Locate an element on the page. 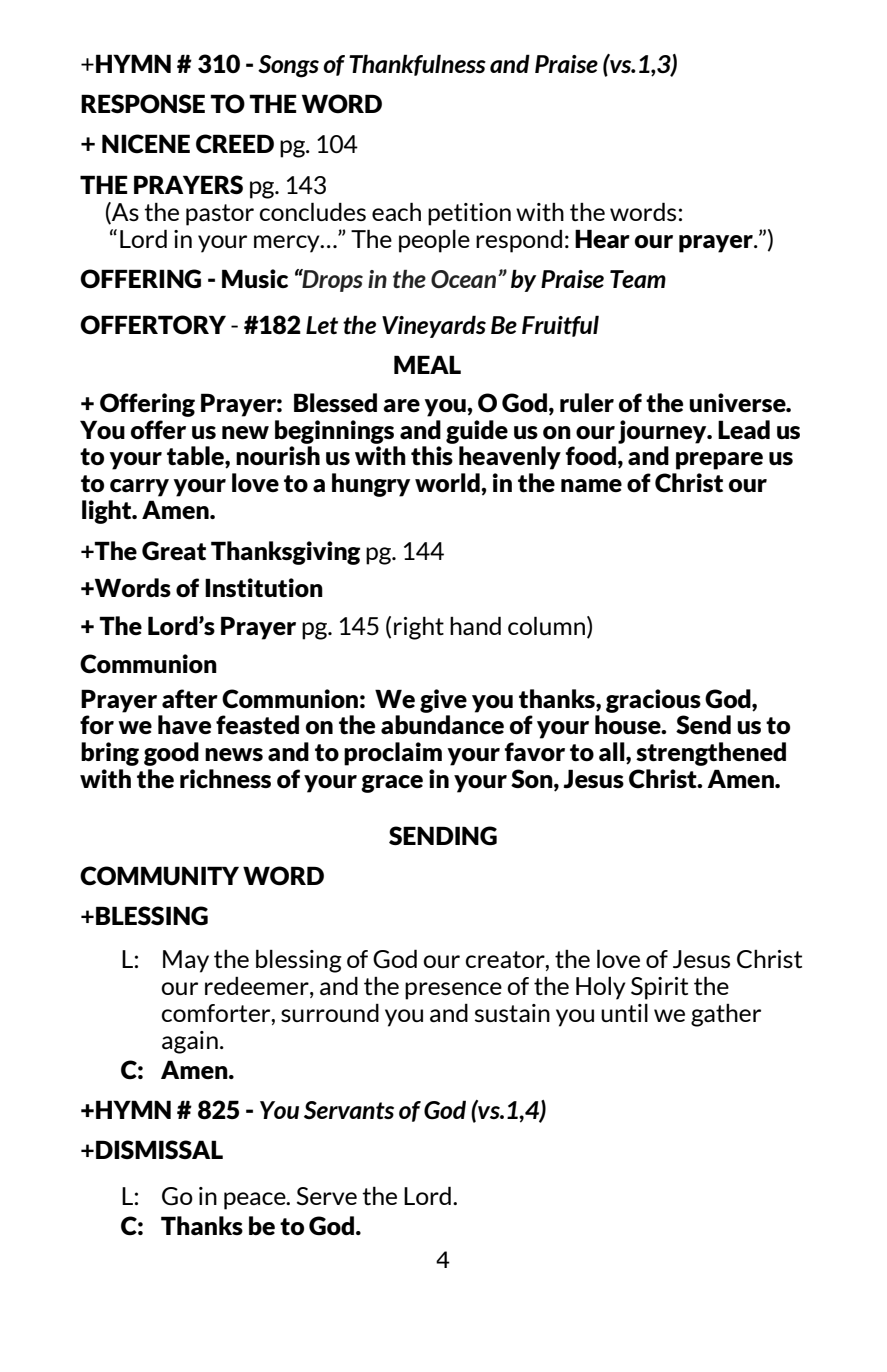 The width and height of the image is (887, 1372). DISMISSAL is located at coordinates (159, 1149).
